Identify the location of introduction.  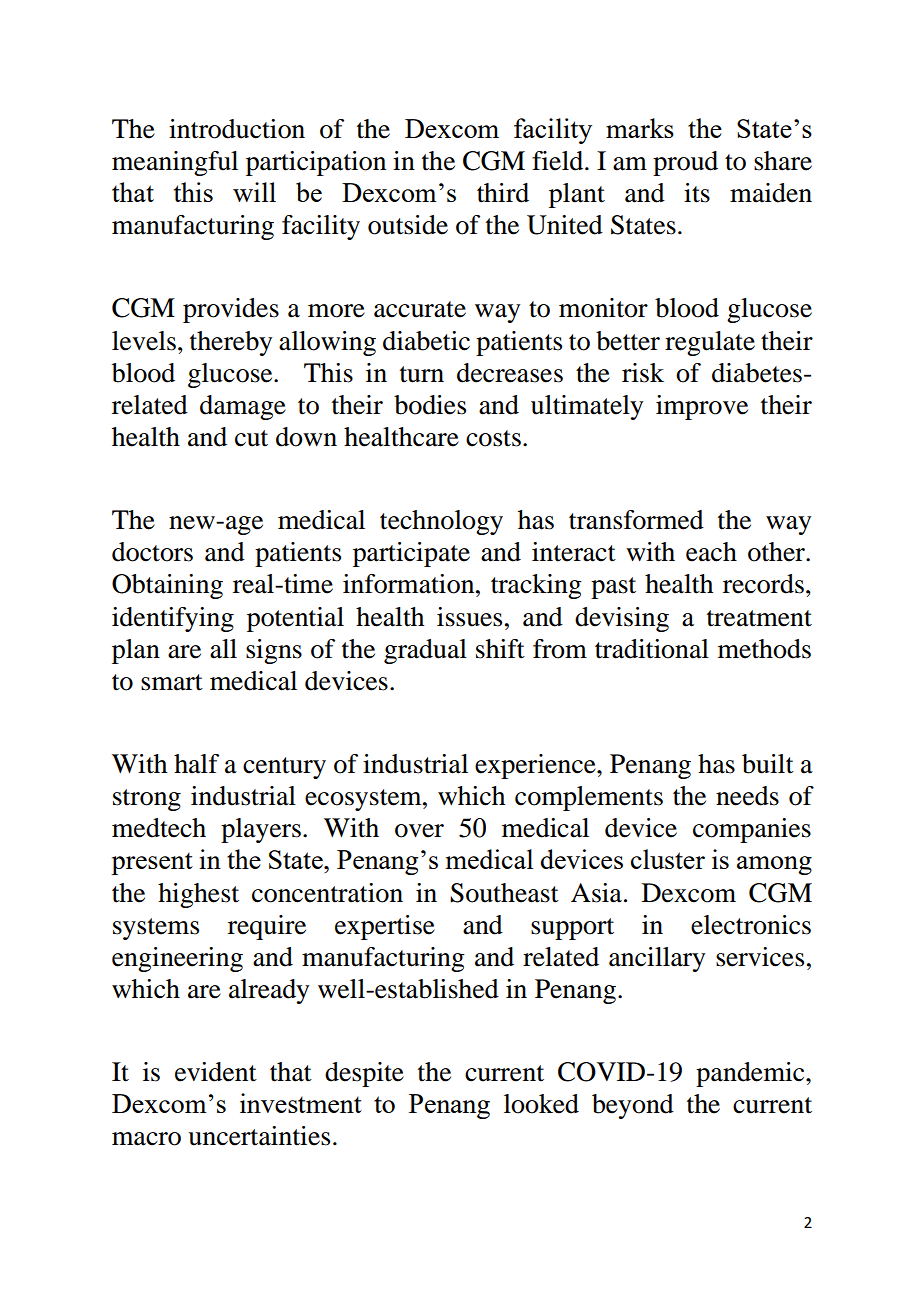
(237, 129).
